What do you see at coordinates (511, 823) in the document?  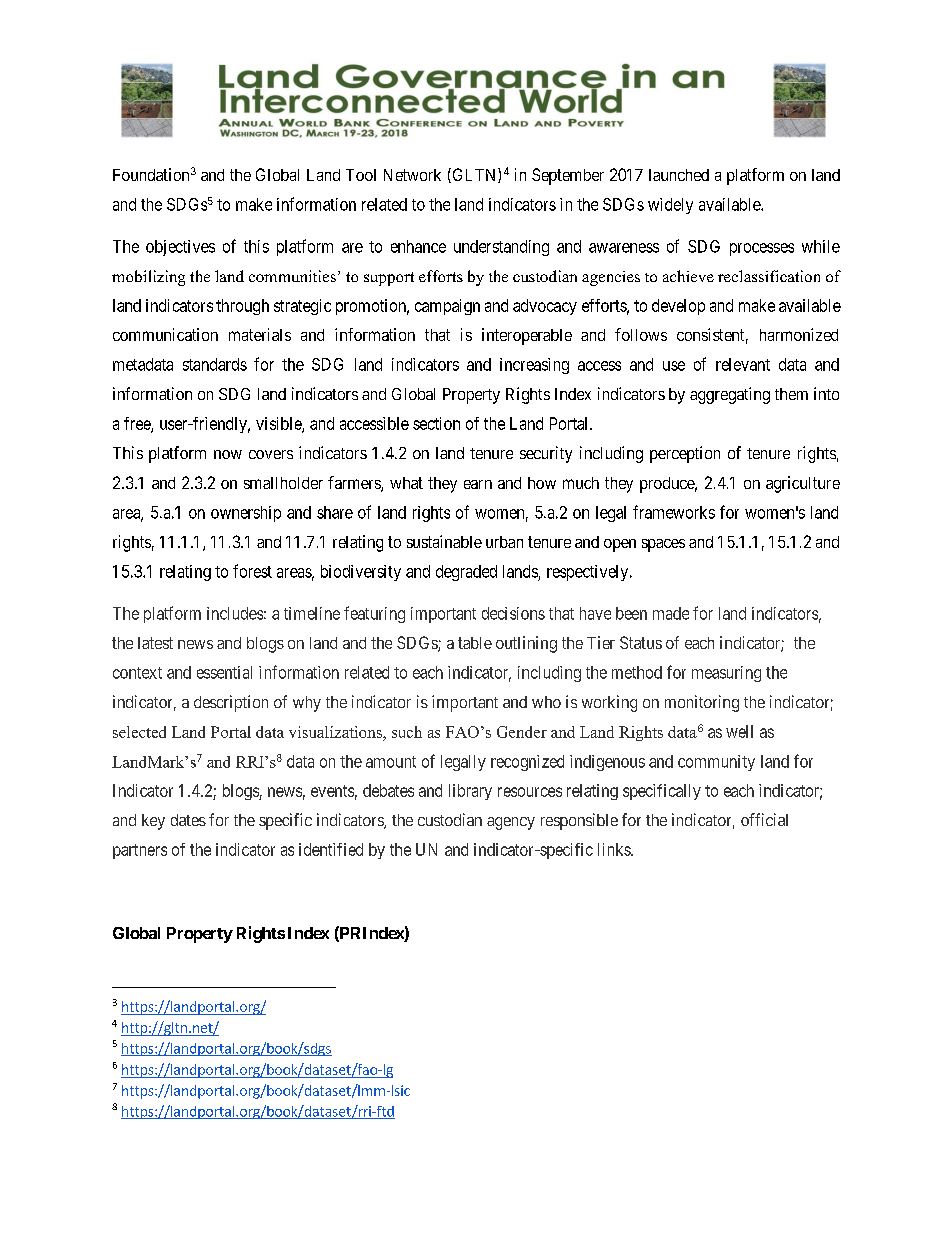 I see `agency` at bounding box center [511, 823].
